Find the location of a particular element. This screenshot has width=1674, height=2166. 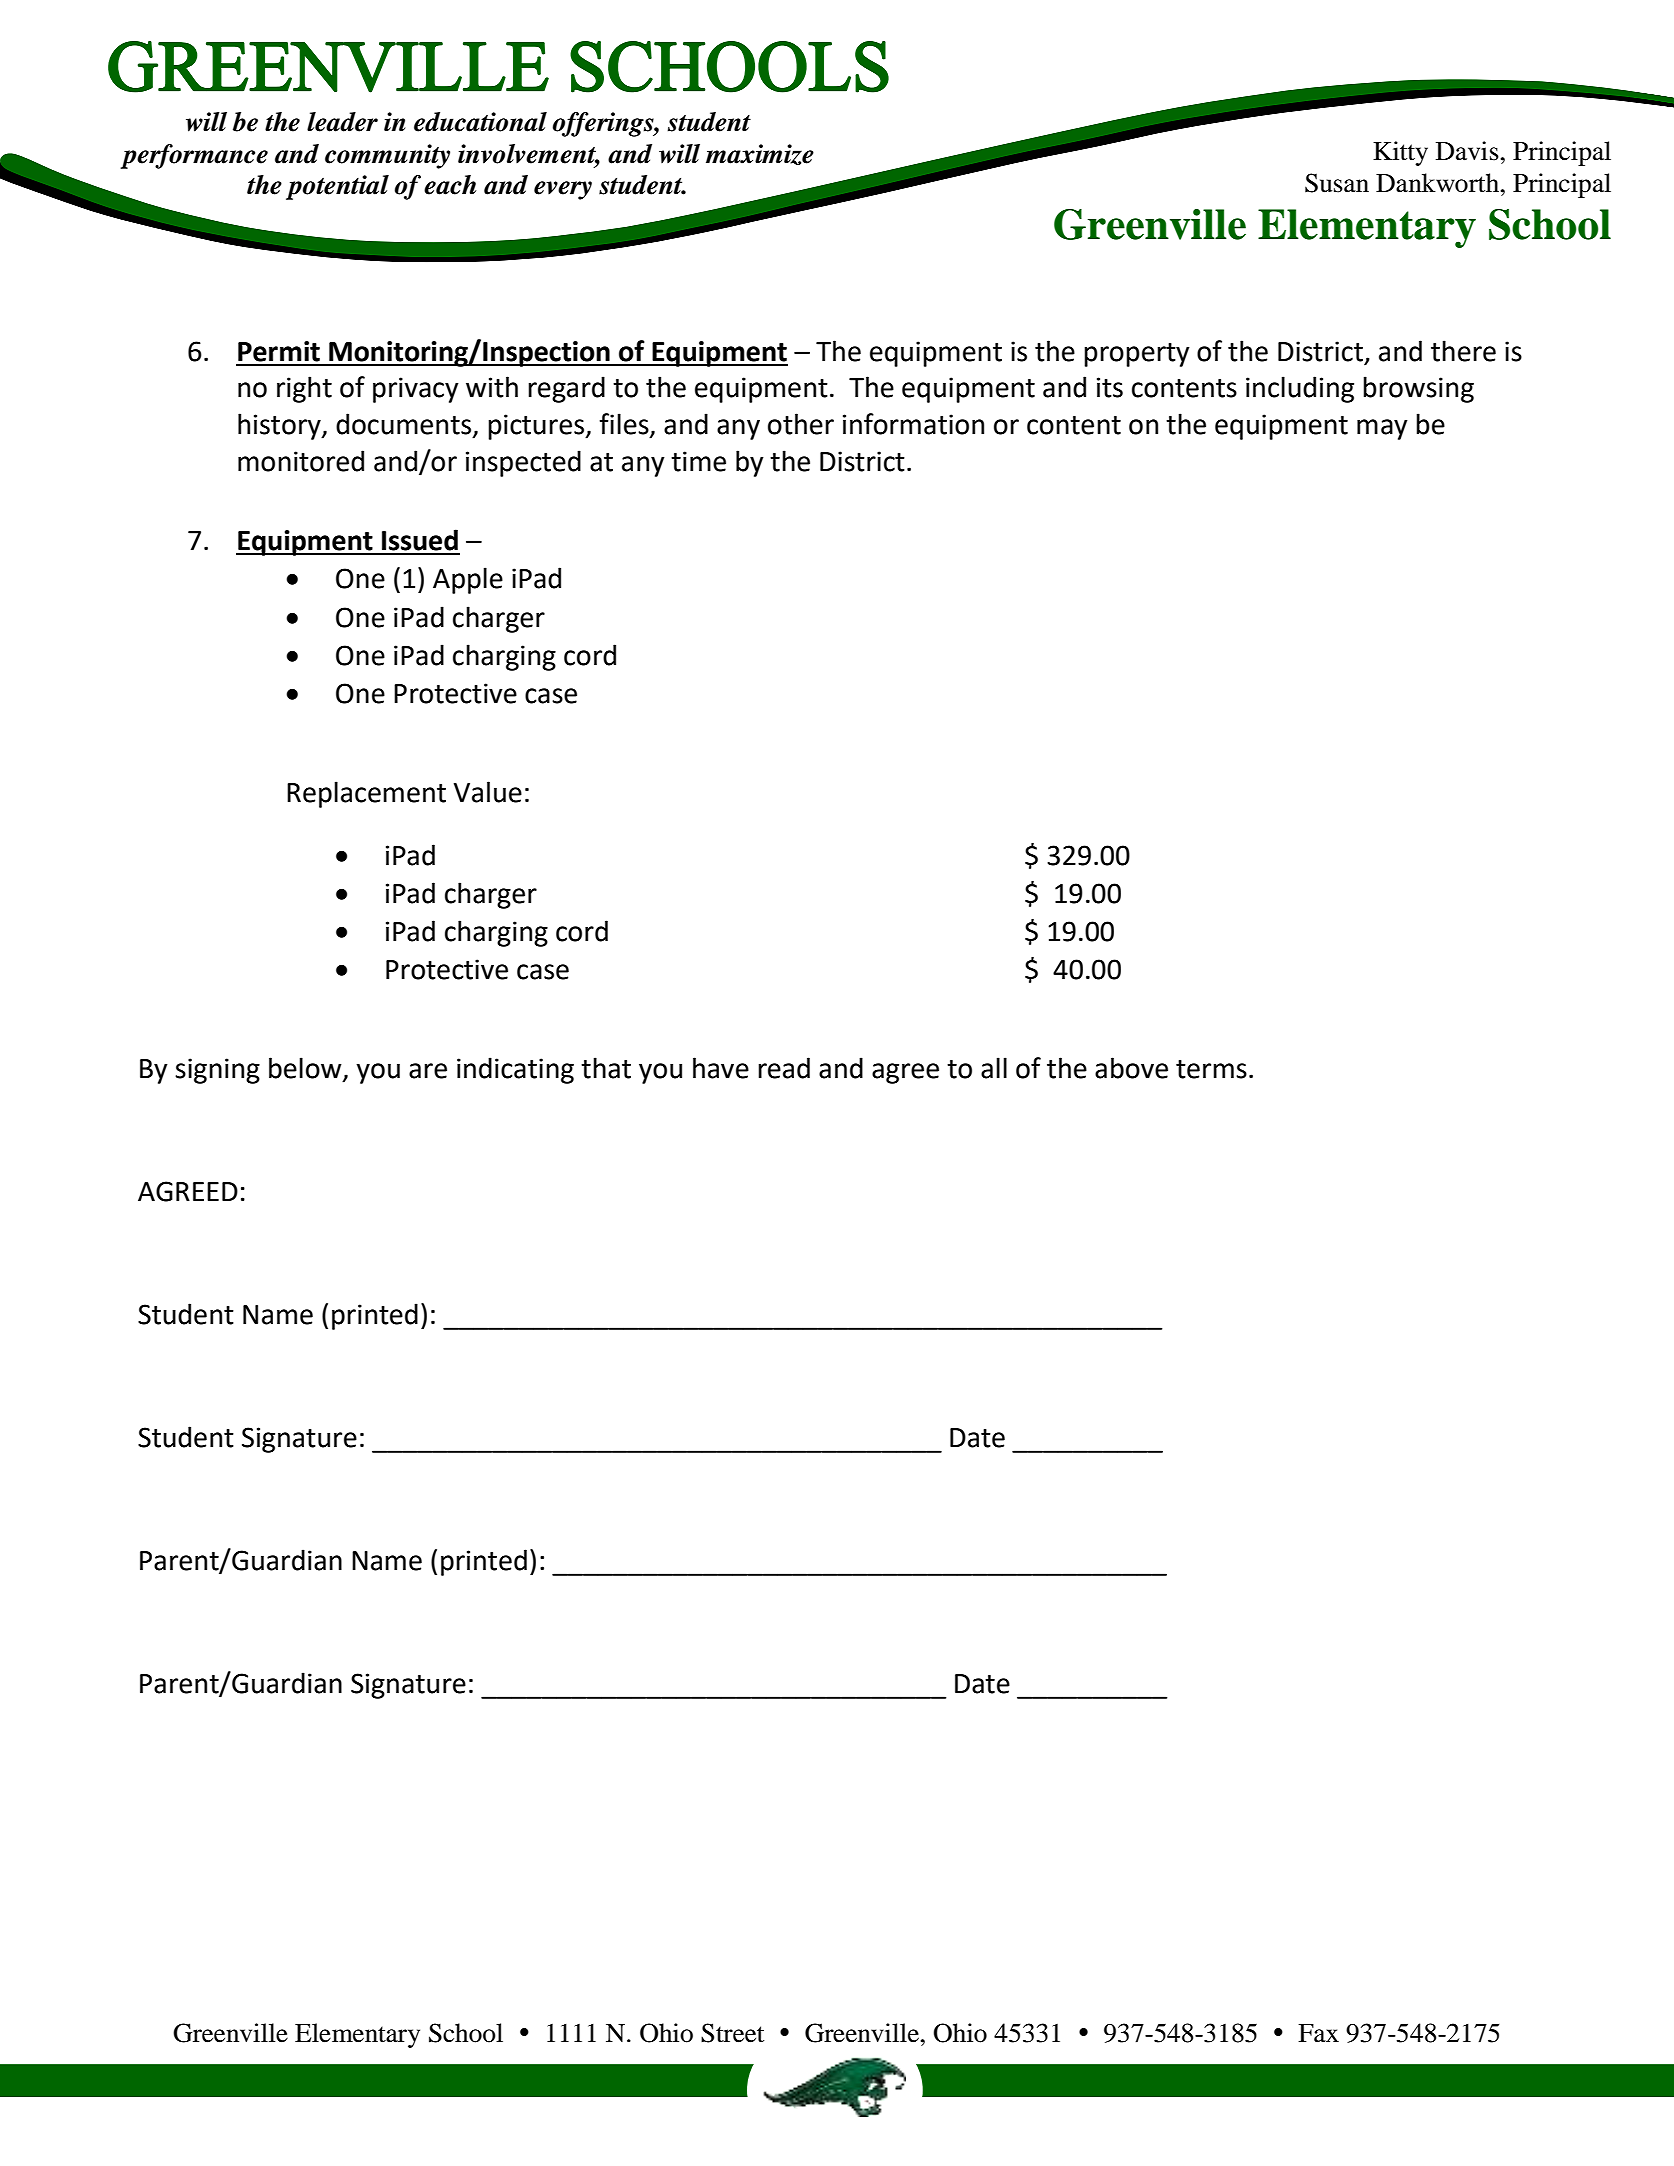

terms is located at coordinates (1211, 1069).
